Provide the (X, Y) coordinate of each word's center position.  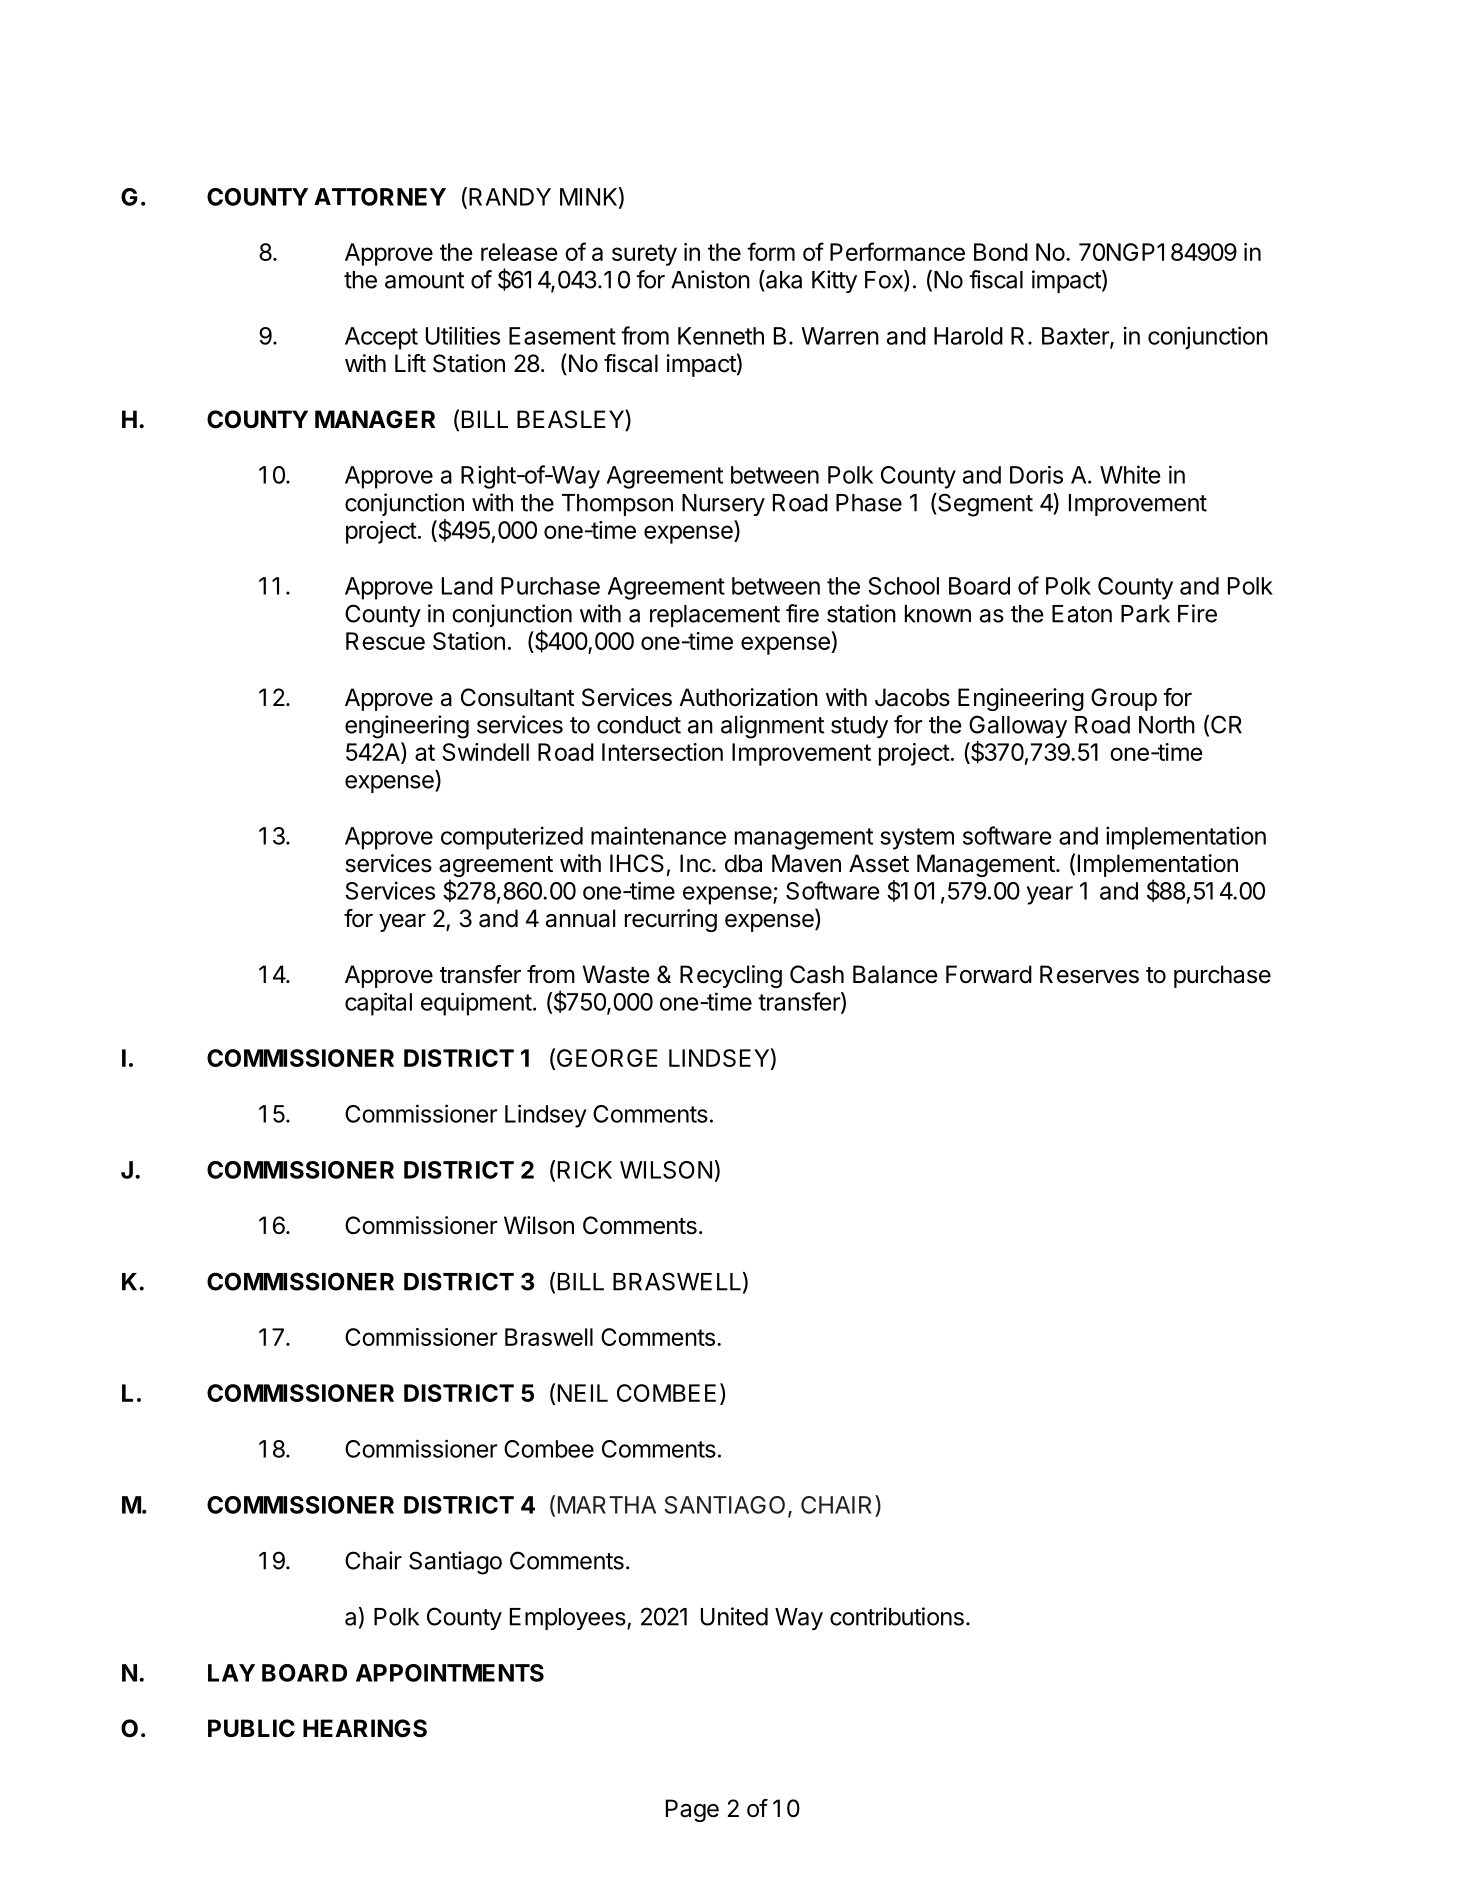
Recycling (731, 976)
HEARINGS (365, 1728)
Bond (1001, 252)
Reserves (1089, 974)
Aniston (710, 279)
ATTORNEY (380, 197)
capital (378, 1004)
